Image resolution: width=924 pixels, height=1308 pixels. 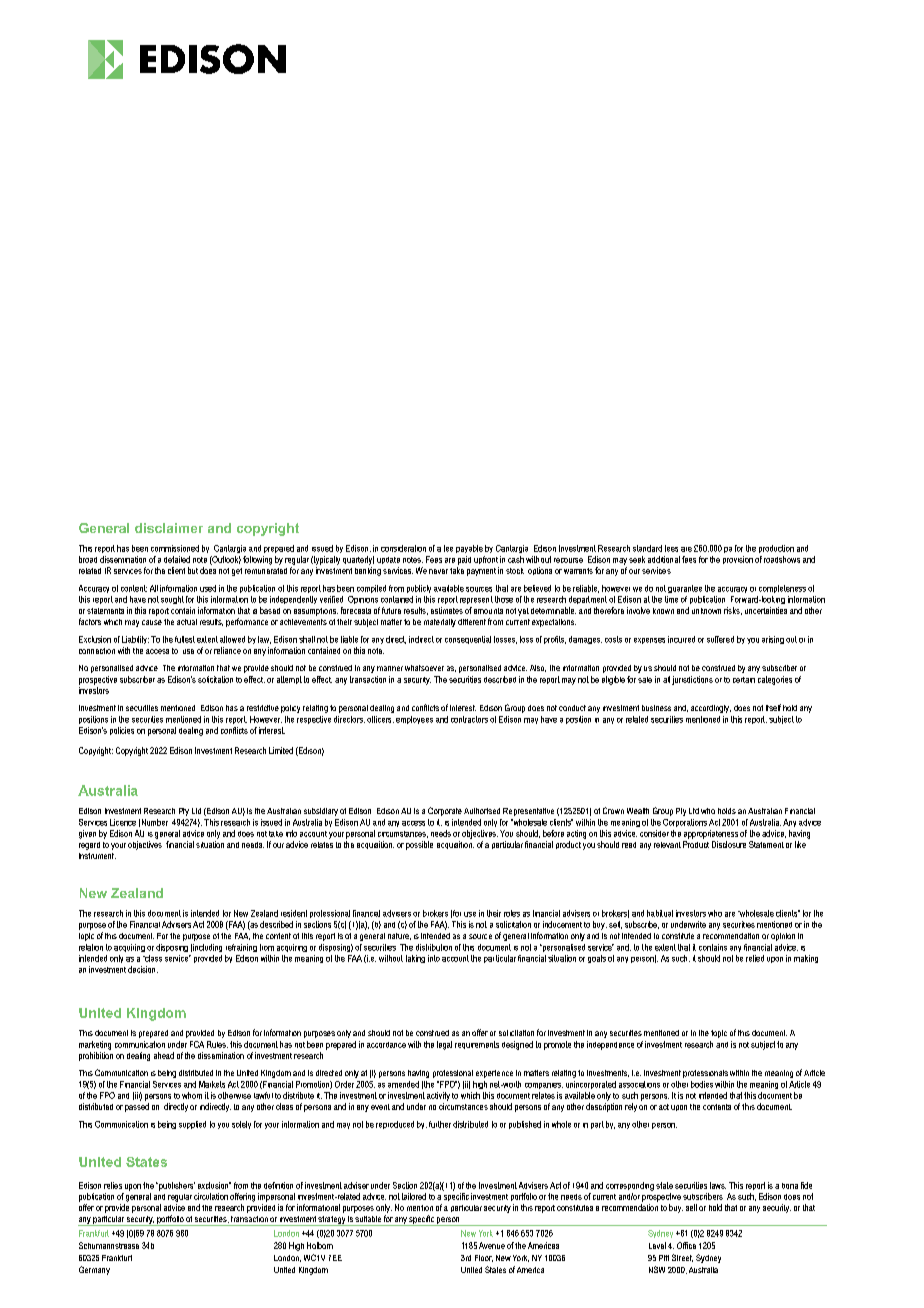 What do you see at coordinates (738, 560) in the screenshot?
I see `provision` at bounding box center [738, 560].
